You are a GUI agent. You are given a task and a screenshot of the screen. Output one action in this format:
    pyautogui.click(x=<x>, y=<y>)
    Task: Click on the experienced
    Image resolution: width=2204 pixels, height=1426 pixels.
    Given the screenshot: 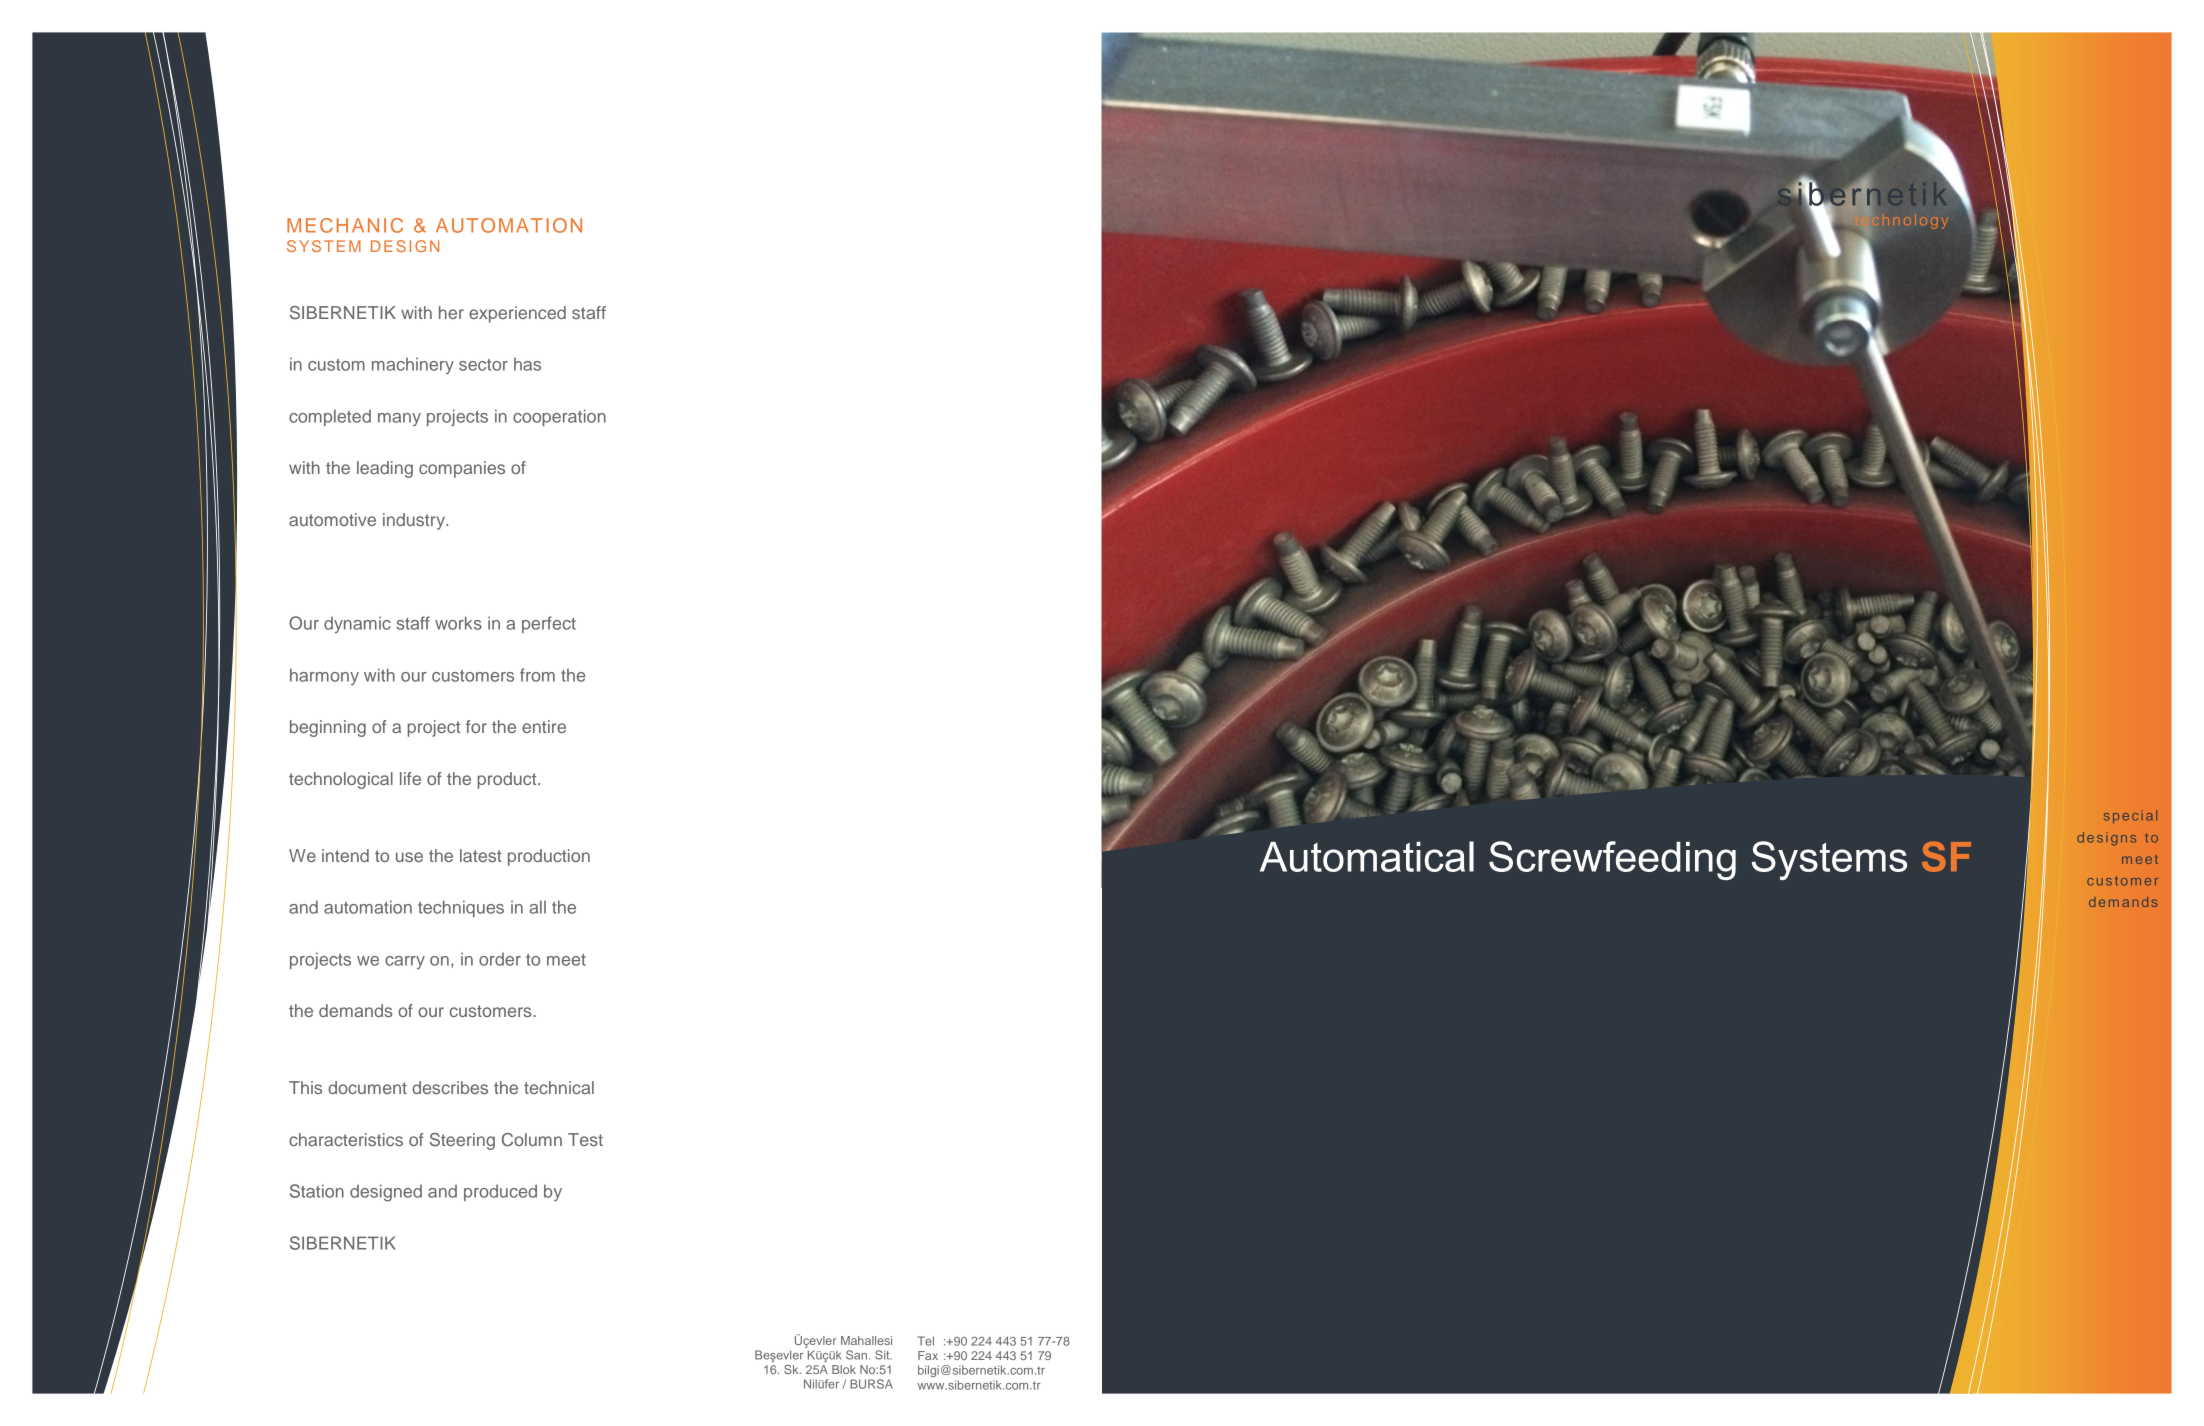 What is the action you would take?
    pyautogui.click(x=517, y=314)
